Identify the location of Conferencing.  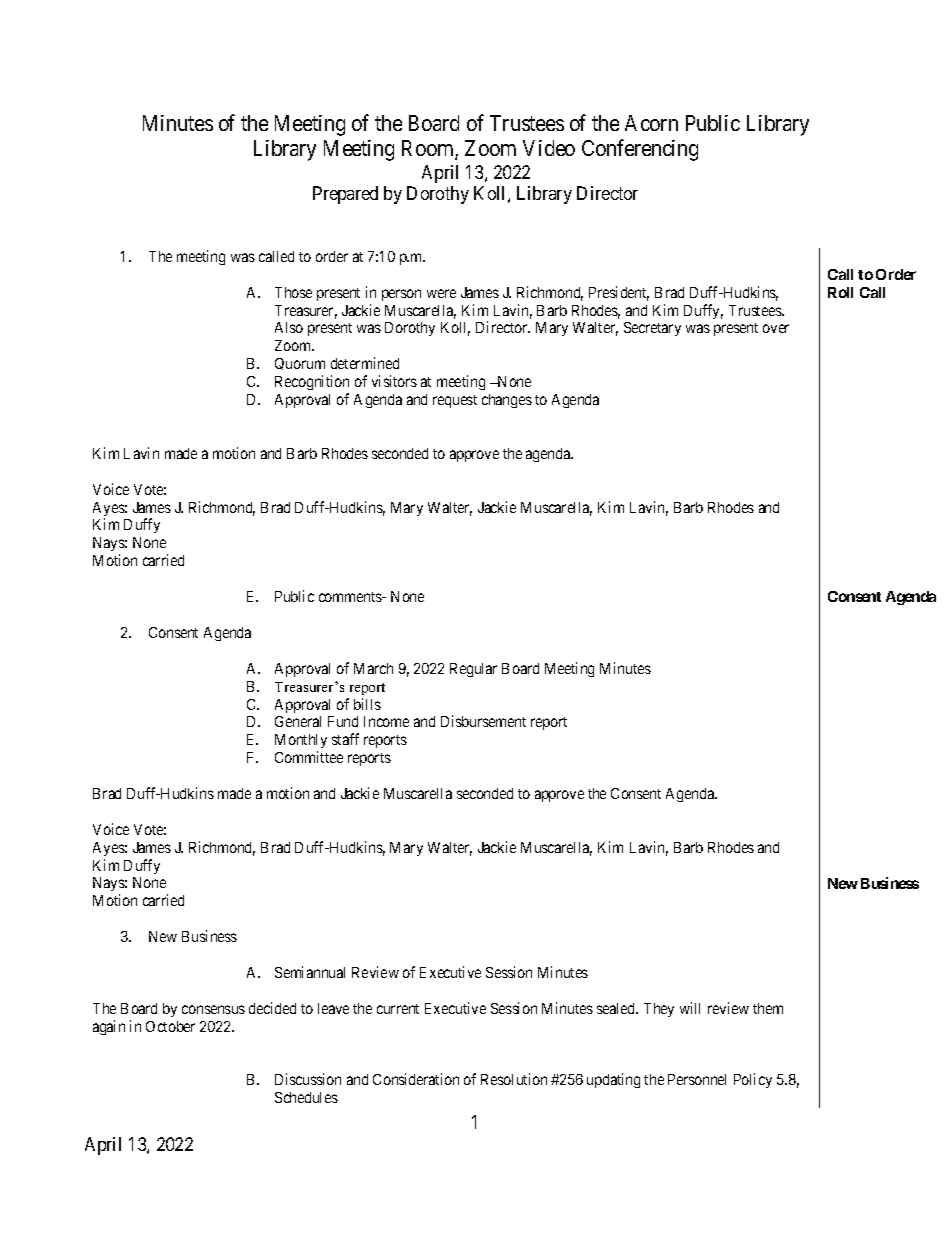
(640, 150).
